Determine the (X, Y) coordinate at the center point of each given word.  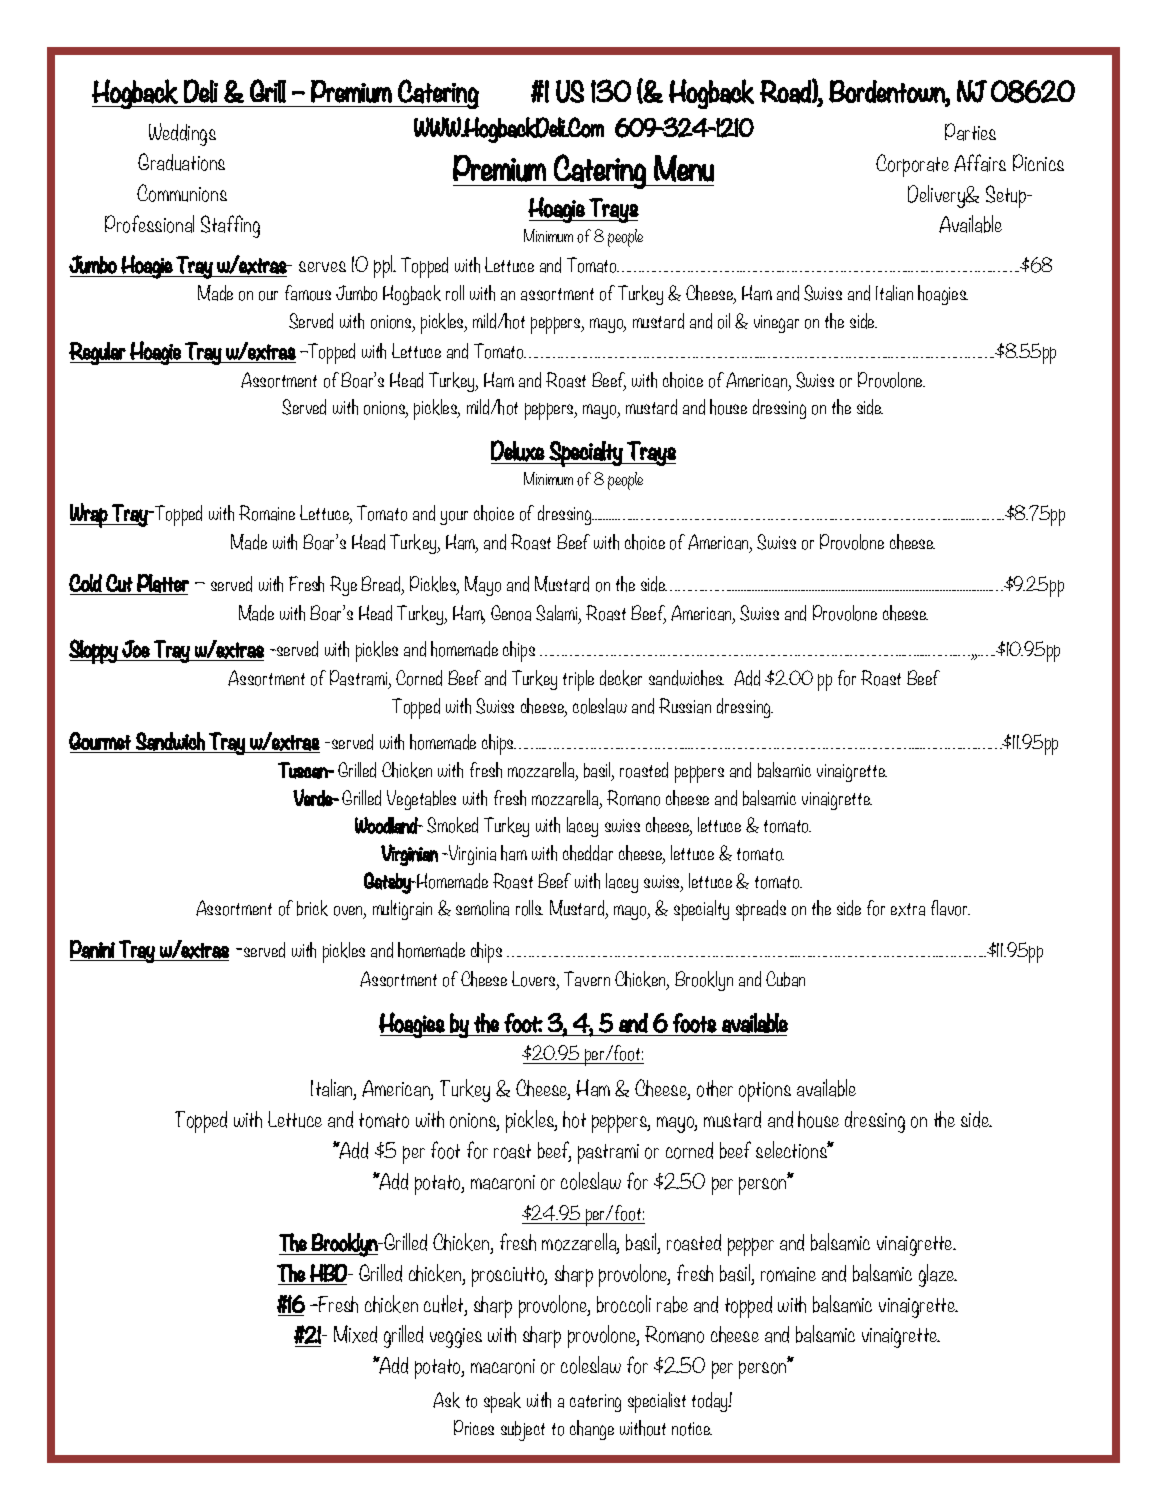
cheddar (588, 853)
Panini (92, 949)
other (715, 1088)
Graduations (181, 162)
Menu (684, 168)
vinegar (776, 324)
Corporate (912, 165)
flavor (950, 908)
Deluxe (518, 451)
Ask (446, 1400)
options (765, 1092)
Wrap (89, 515)
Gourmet (100, 741)
